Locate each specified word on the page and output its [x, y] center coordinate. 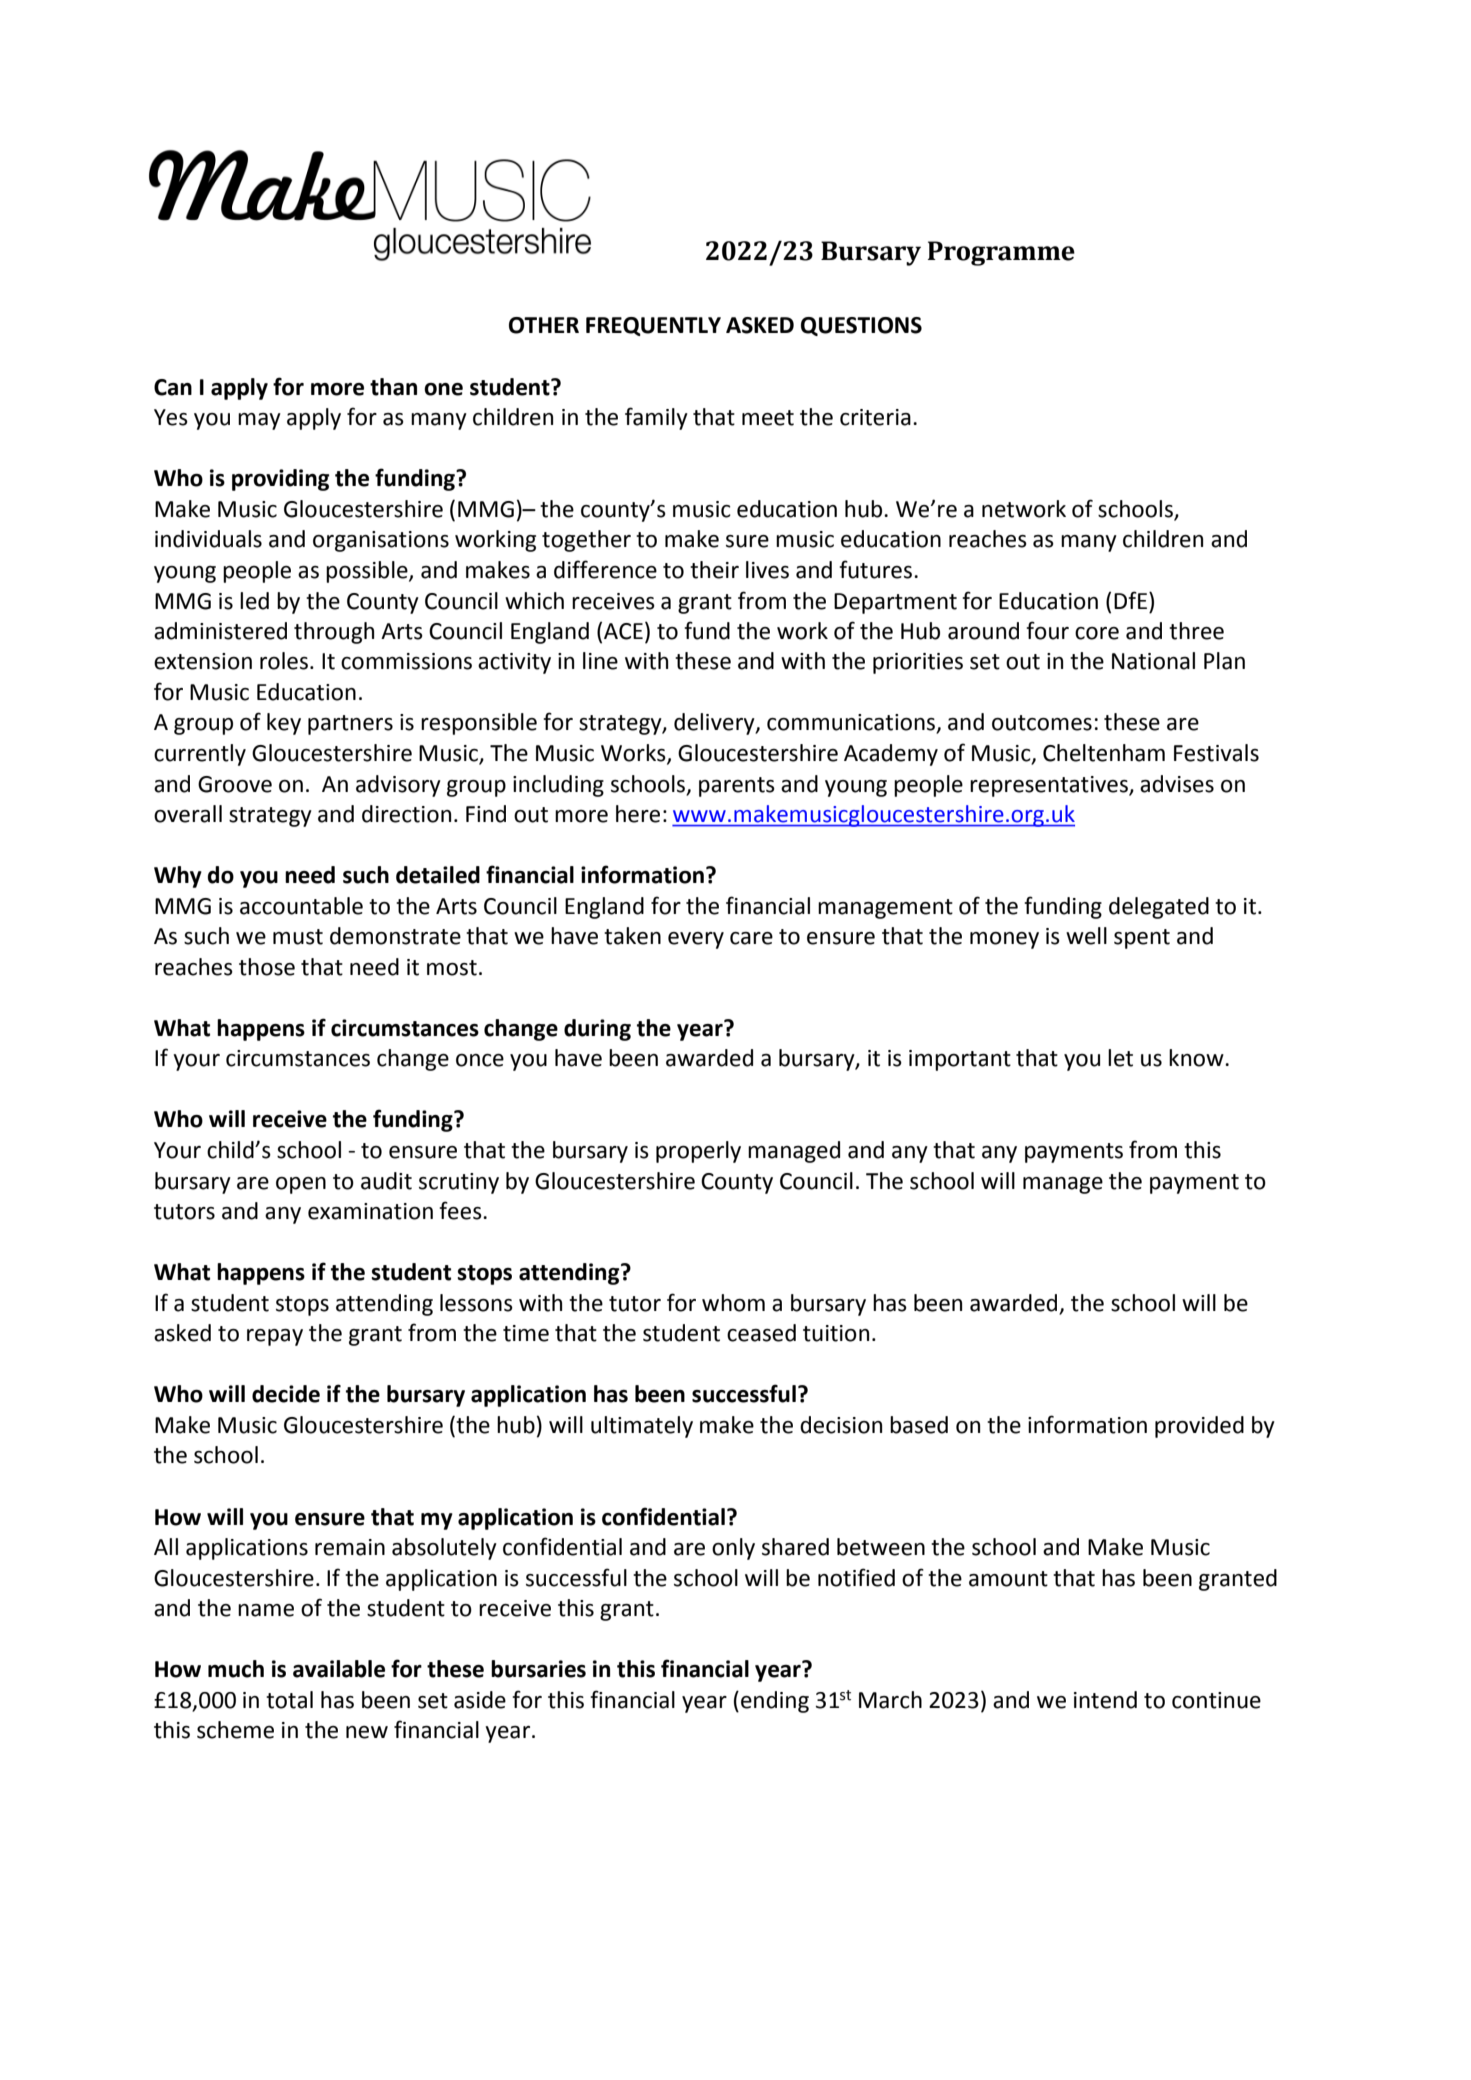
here [638, 814]
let [1120, 1058]
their [714, 570]
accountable [301, 906]
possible [368, 572]
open [301, 1185]
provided [1199, 1427]
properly [698, 1152]
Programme [1001, 253]
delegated [1159, 908]
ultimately [642, 1427]
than [393, 387]
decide [286, 1394]
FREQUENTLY [653, 326]
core [1097, 633]
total [289, 1700]
